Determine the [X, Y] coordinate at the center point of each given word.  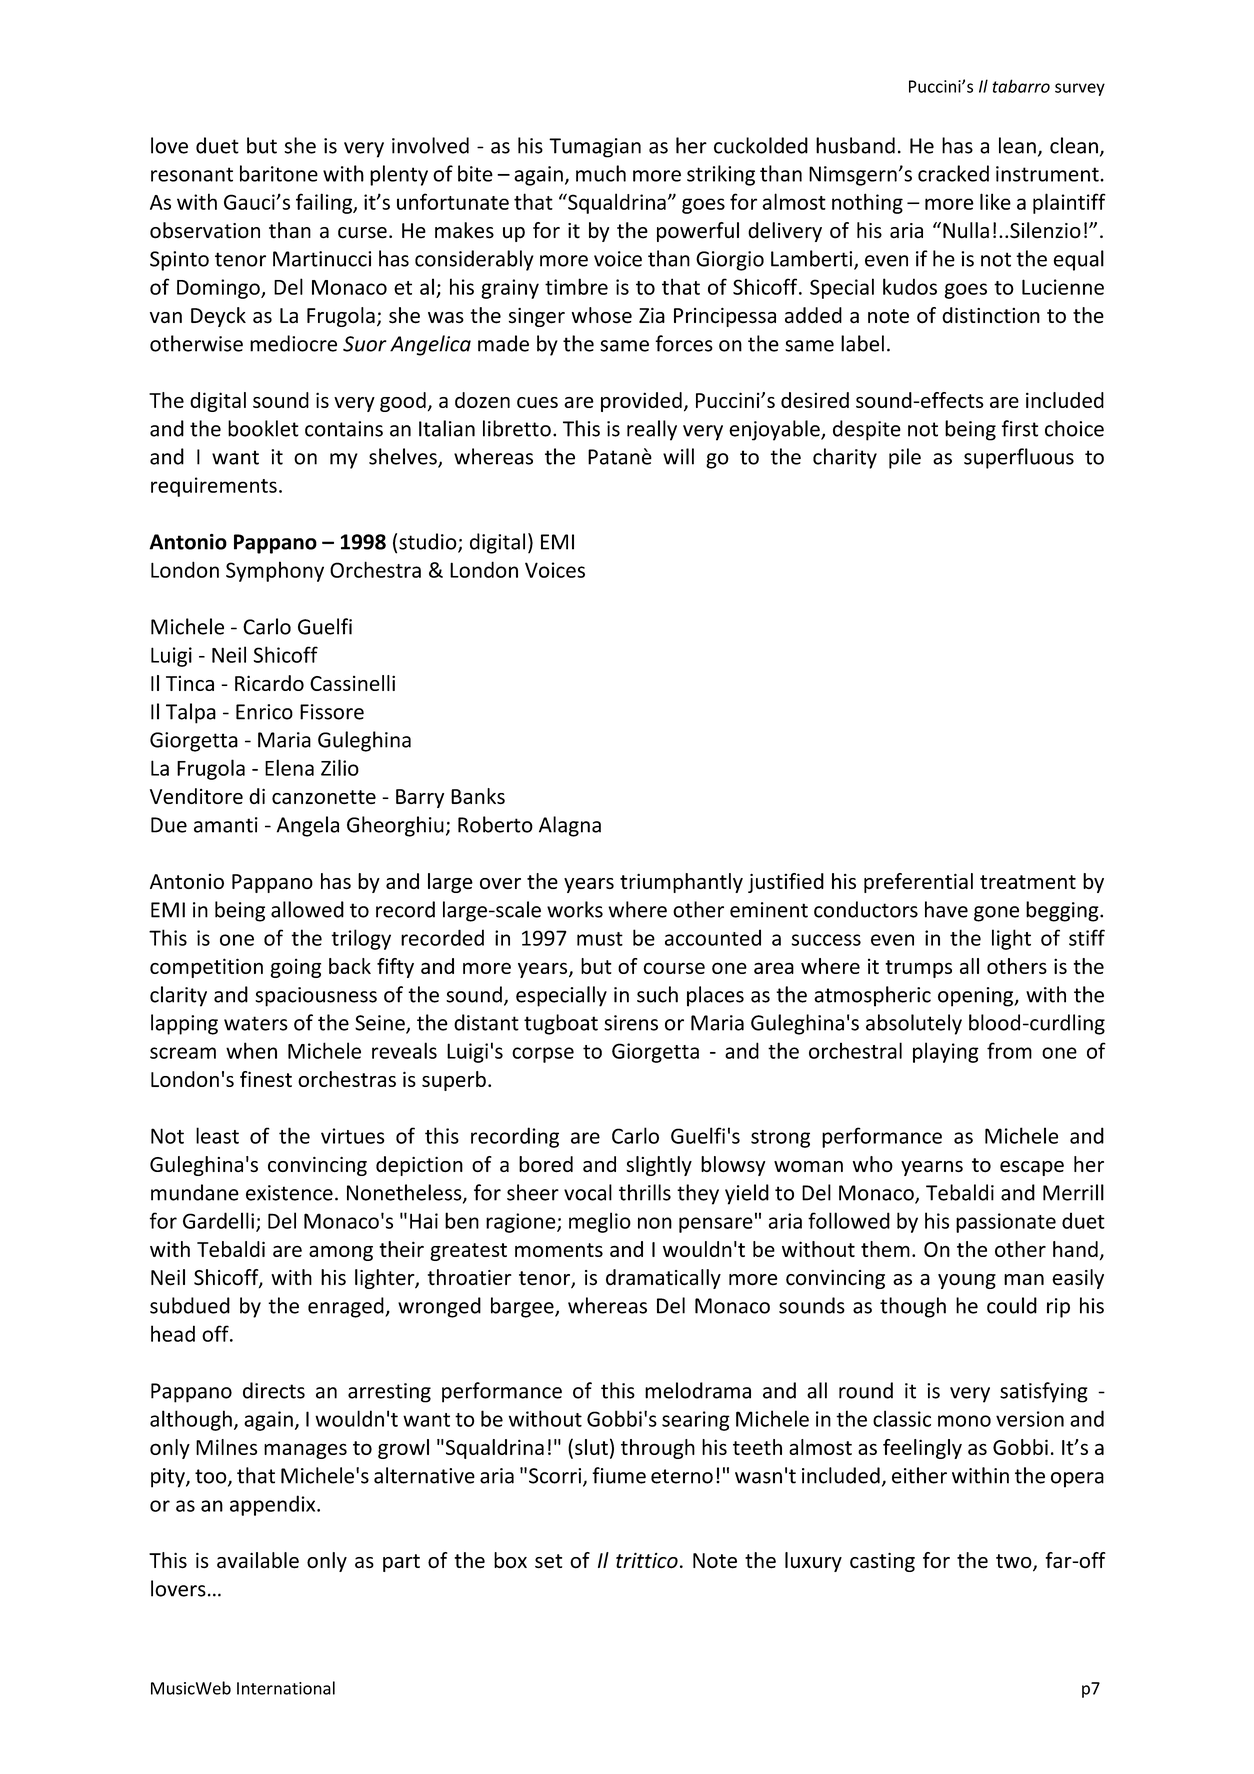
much [601, 173]
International [286, 1688]
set [548, 1561]
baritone [279, 173]
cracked [953, 173]
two [1015, 1562]
